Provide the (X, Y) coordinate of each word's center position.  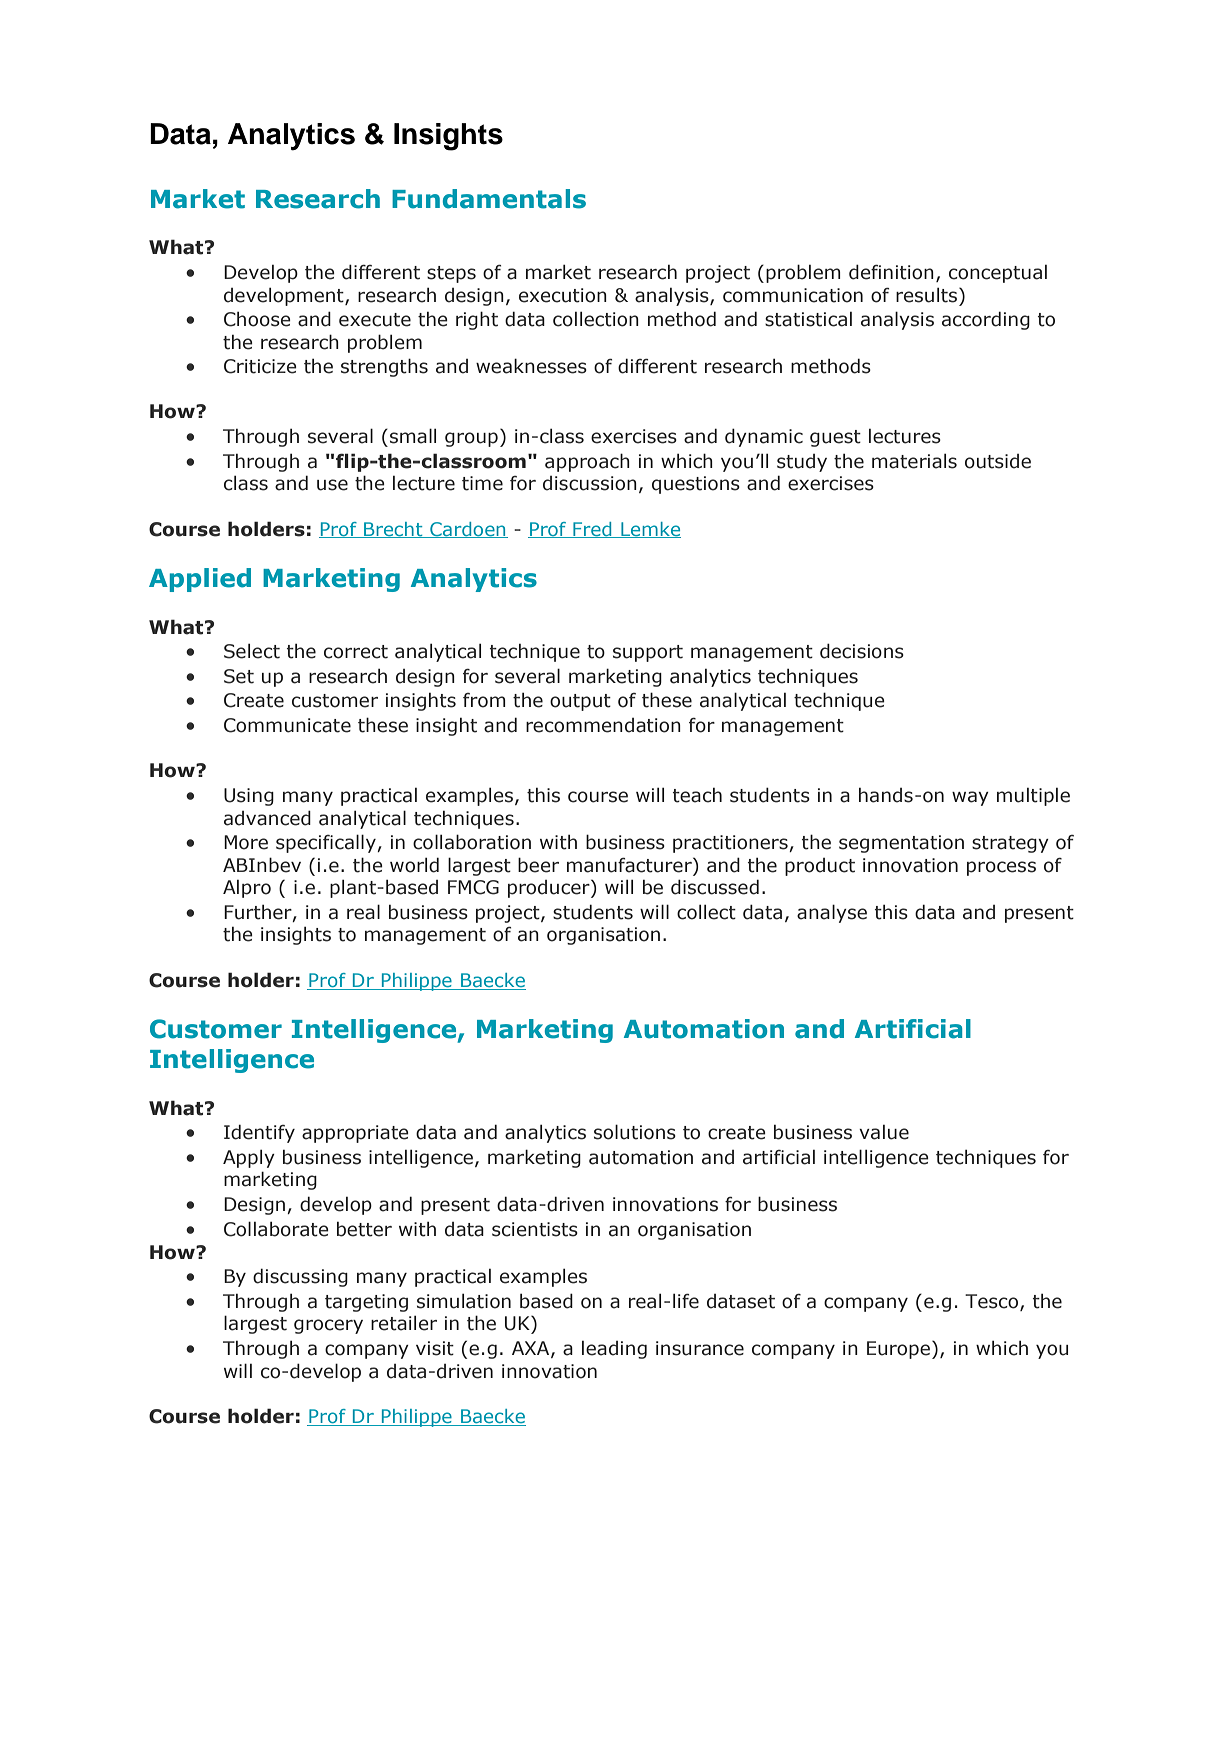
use (332, 485)
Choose (257, 319)
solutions (635, 1132)
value (884, 1132)
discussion (590, 483)
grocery (328, 1326)
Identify (259, 1133)
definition (891, 272)
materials (914, 461)
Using (249, 797)
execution (563, 295)
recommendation (603, 725)
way (970, 798)
